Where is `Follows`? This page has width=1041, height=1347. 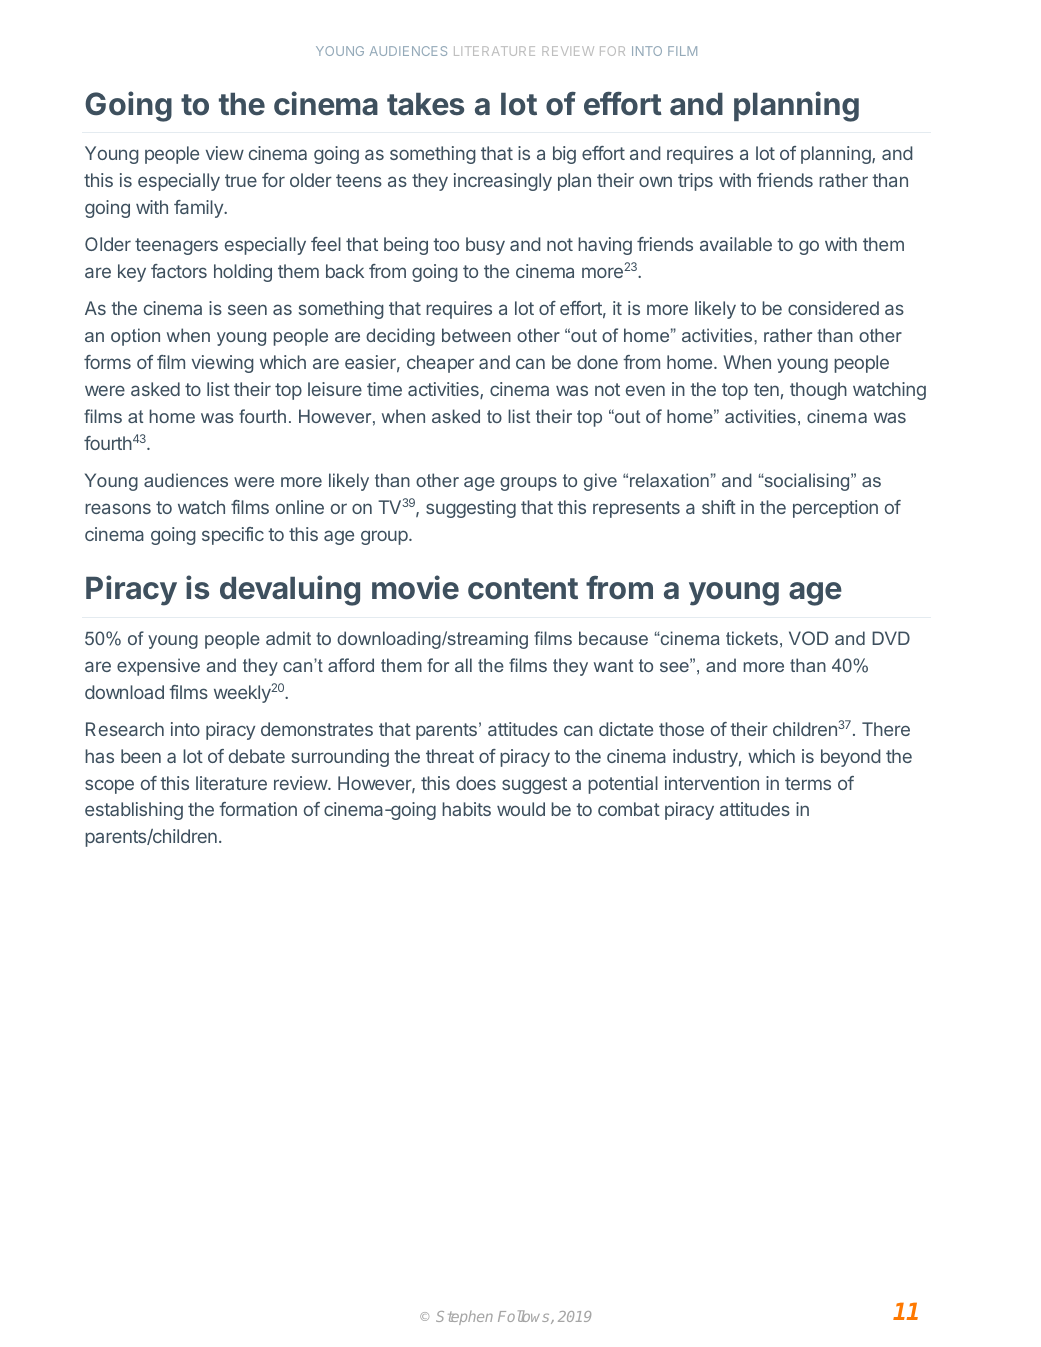
Follows is located at coordinates (525, 1317).
